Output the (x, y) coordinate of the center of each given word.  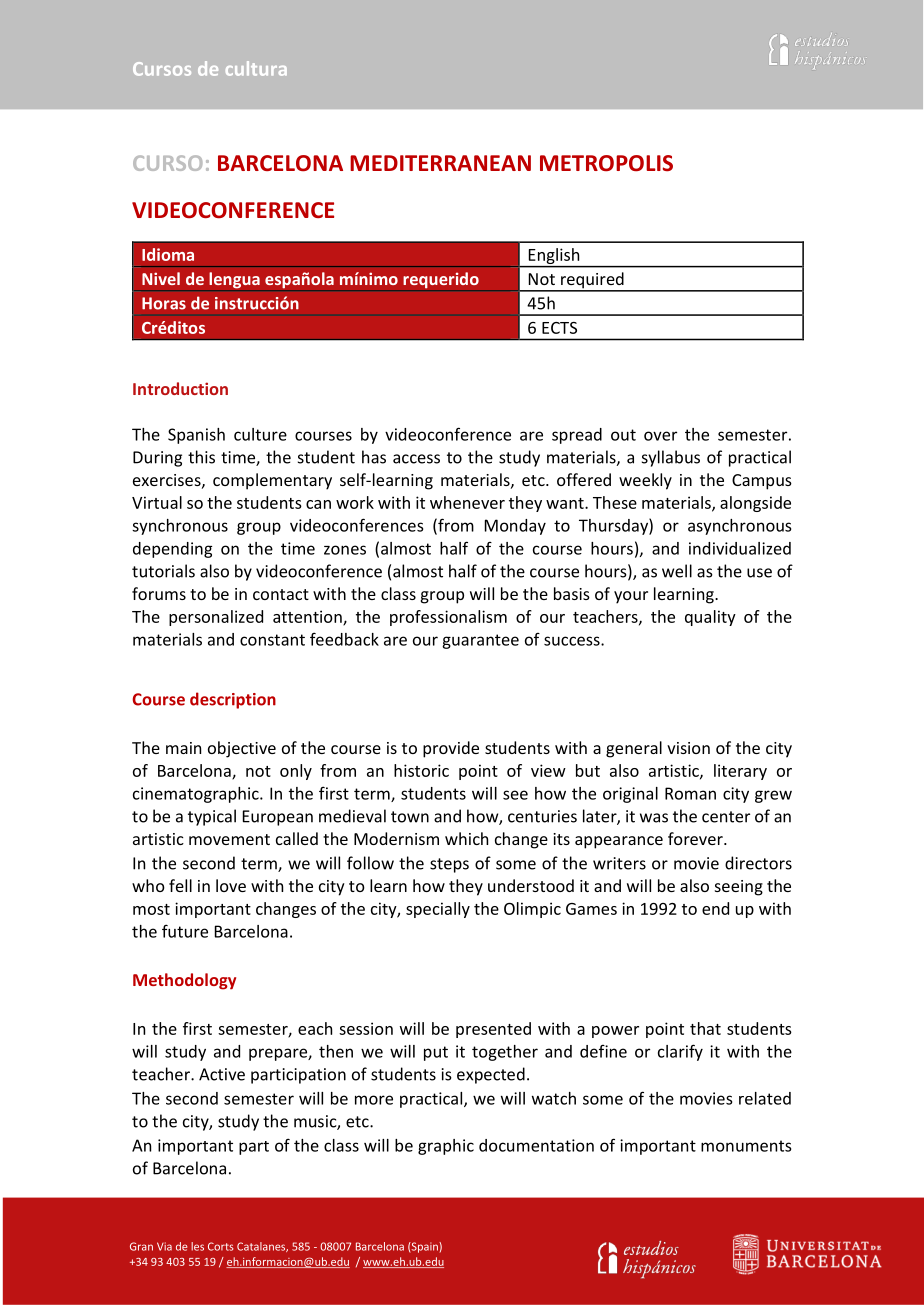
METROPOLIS (606, 163)
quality (710, 618)
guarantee (480, 641)
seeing (739, 888)
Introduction (180, 388)
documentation (536, 1145)
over (660, 436)
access (416, 459)
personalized (216, 618)
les (197, 1246)
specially (438, 910)
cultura (256, 68)
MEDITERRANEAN (440, 163)
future (185, 931)
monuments (746, 1146)
